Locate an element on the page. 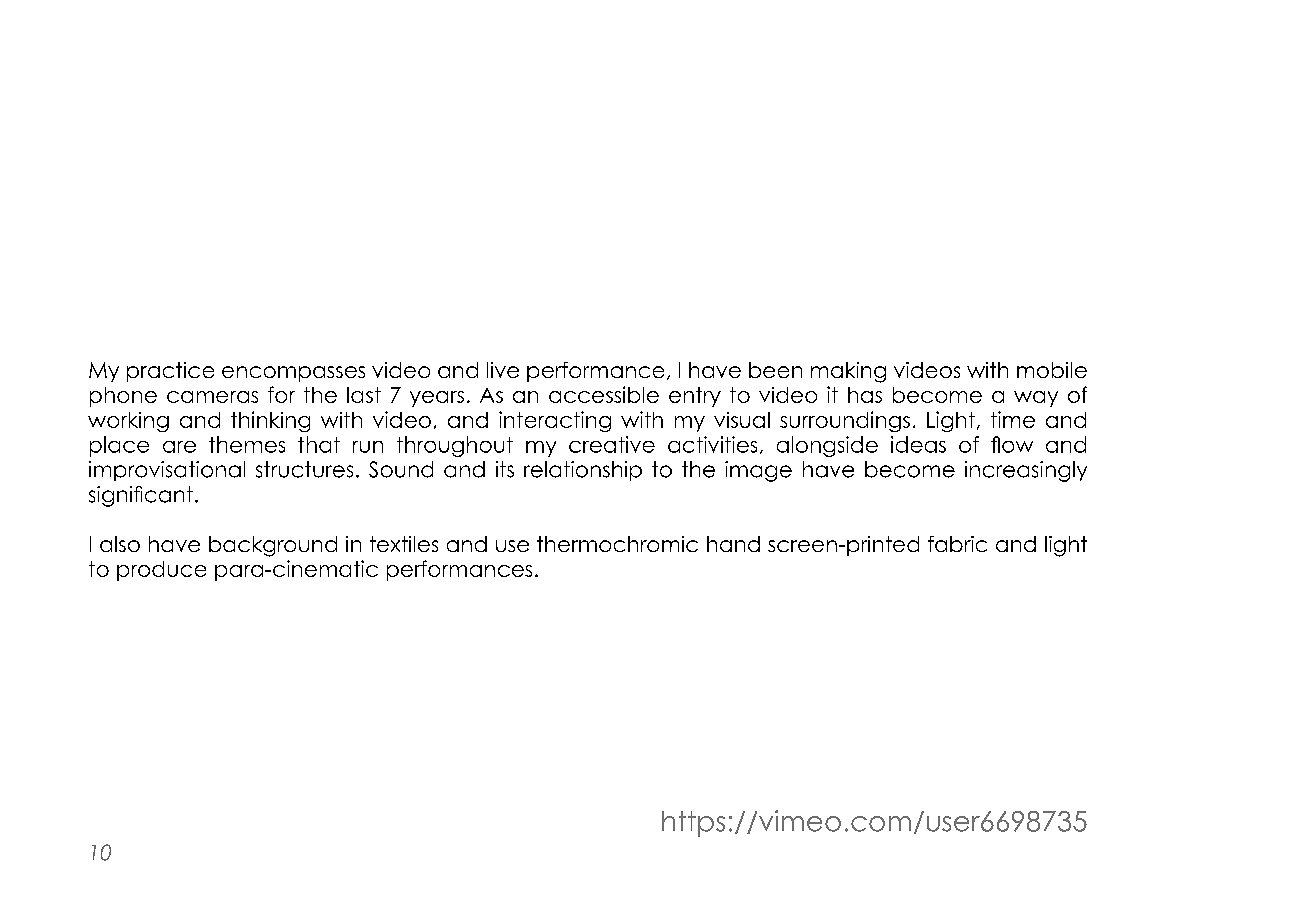 This page has width=1308, height=924. relationship is located at coordinates (583, 471).
